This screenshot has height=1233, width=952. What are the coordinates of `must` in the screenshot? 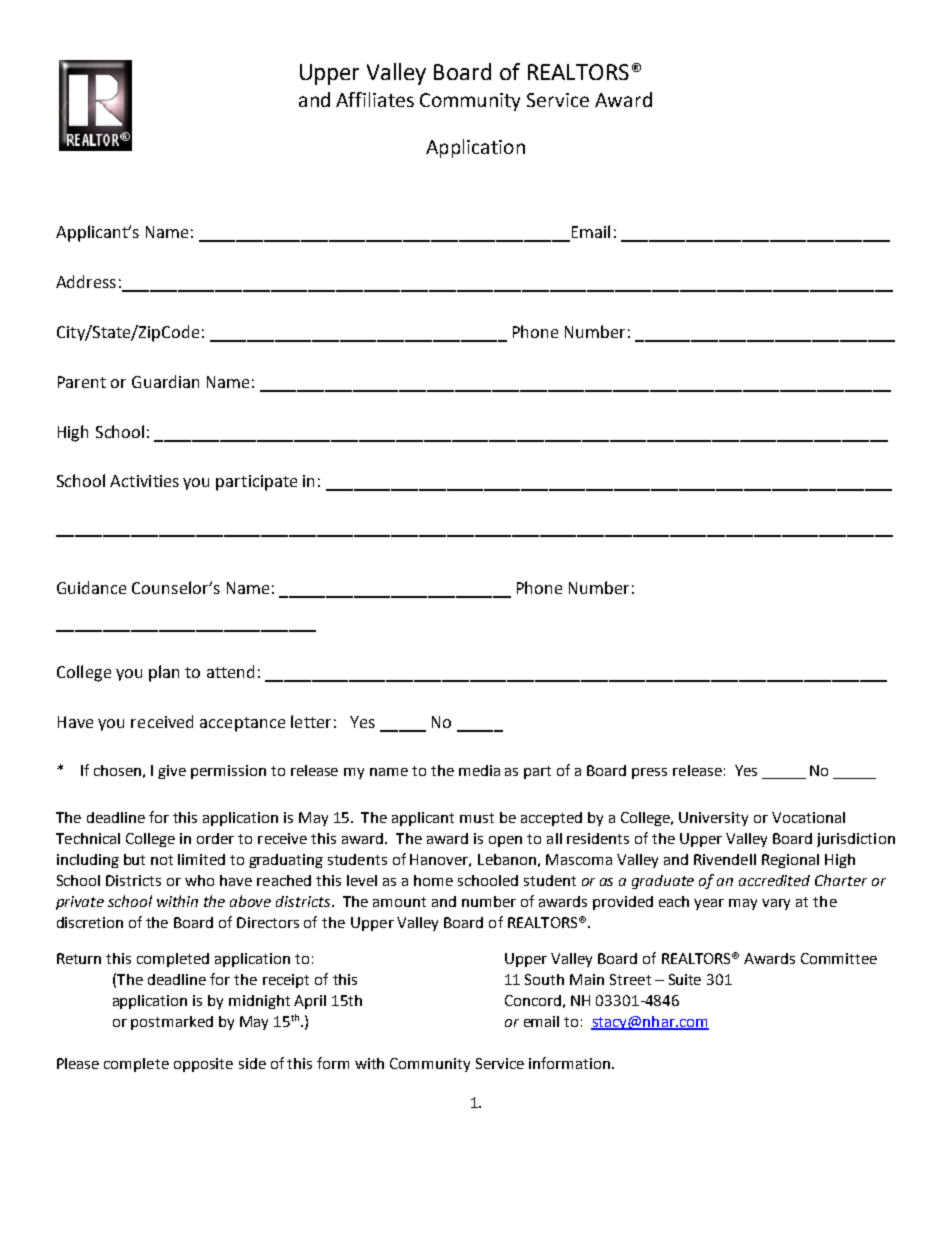 It's located at (477, 818).
